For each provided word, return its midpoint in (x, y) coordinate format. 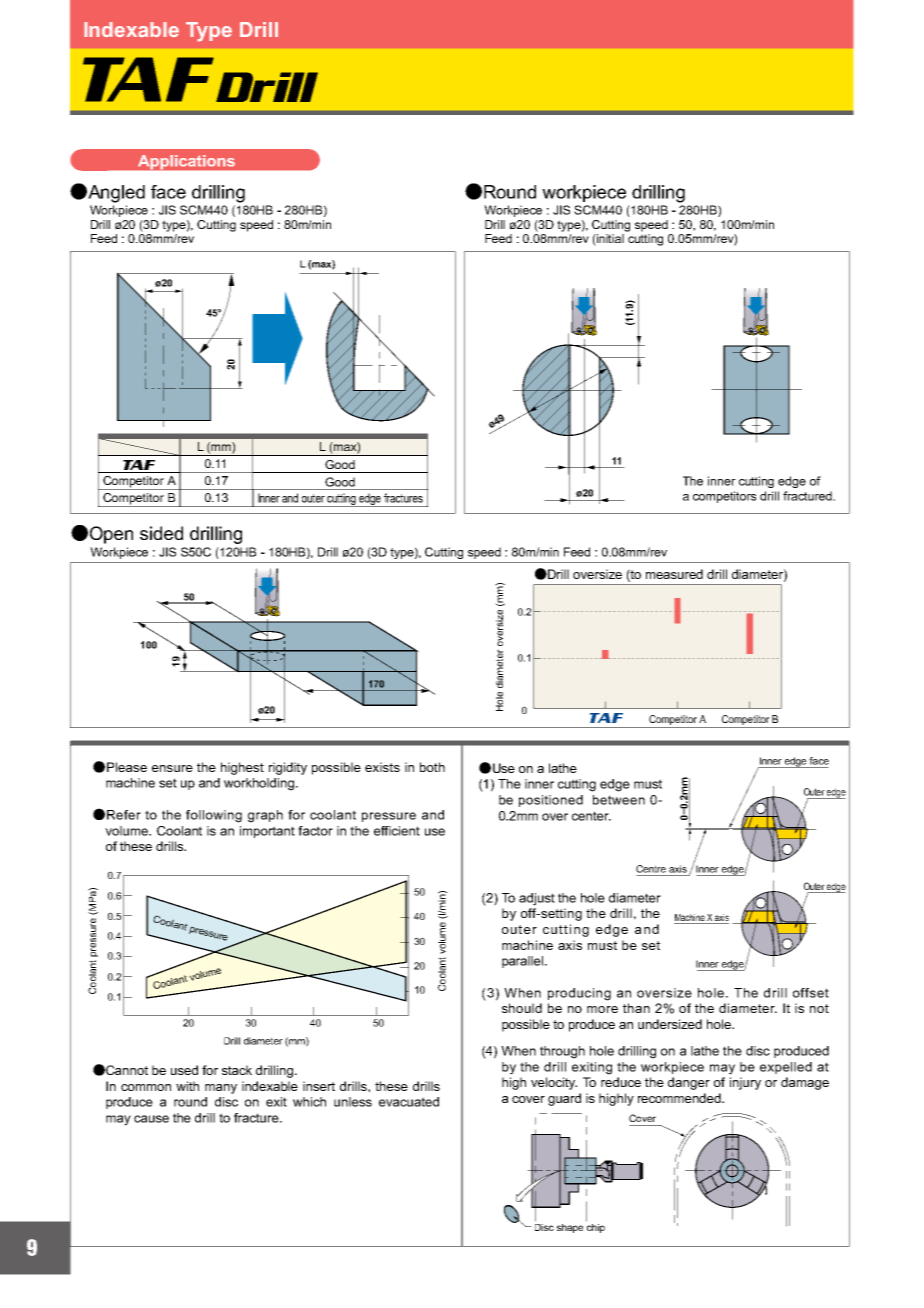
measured (674, 574)
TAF (148, 79)
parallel (524, 962)
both (432, 767)
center (591, 816)
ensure (172, 768)
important (267, 832)
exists (382, 767)
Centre (651, 869)
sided (161, 533)
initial (609, 240)
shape (570, 1228)
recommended (680, 1098)
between (619, 800)
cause (151, 1119)
